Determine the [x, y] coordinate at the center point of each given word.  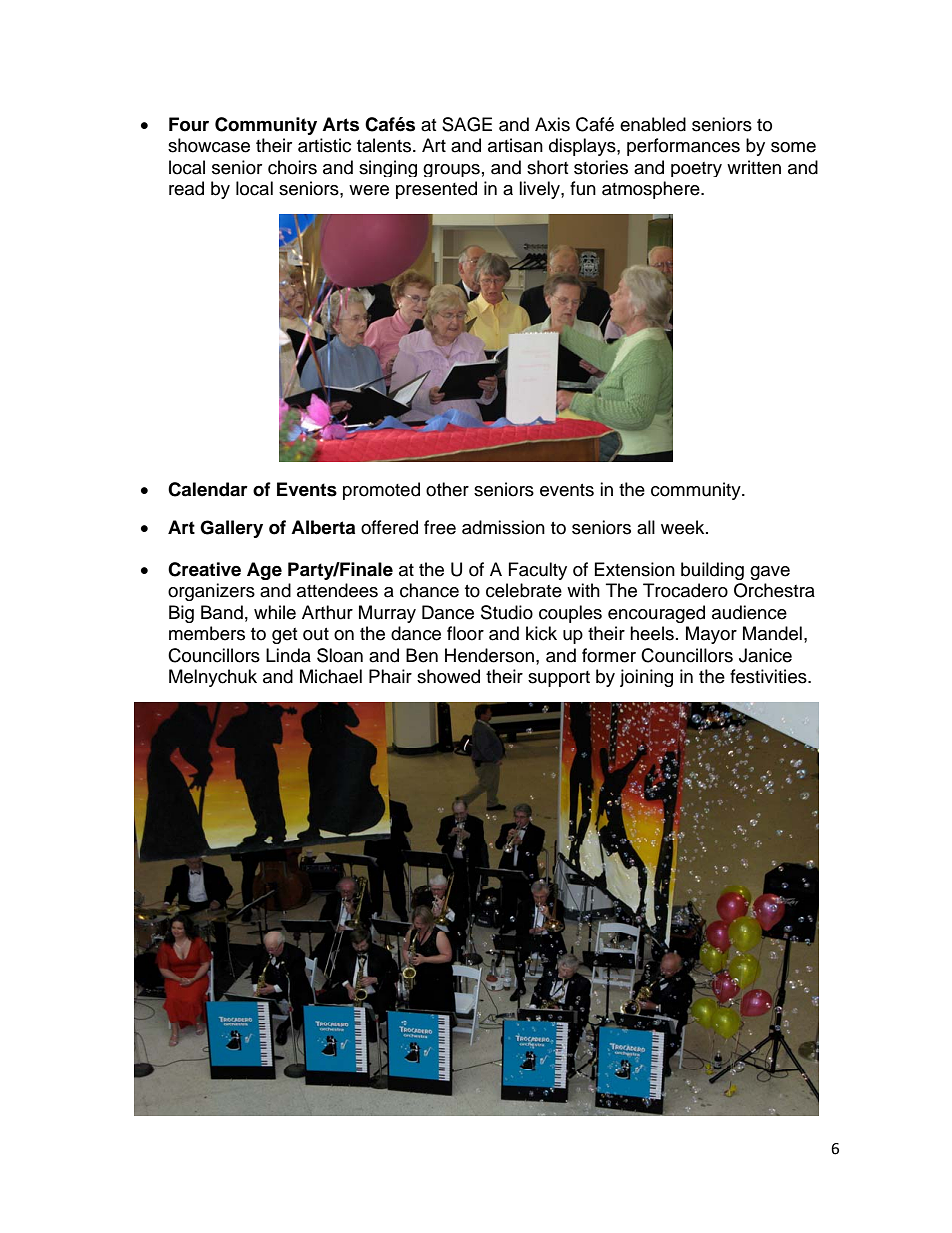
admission [503, 527]
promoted [381, 491]
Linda [288, 655]
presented [436, 190]
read [186, 188]
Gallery [231, 529]
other [447, 489]
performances [683, 147]
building [712, 571]
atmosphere [652, 190]
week [684, 527]
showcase [209, 145]
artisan [515, 145]
